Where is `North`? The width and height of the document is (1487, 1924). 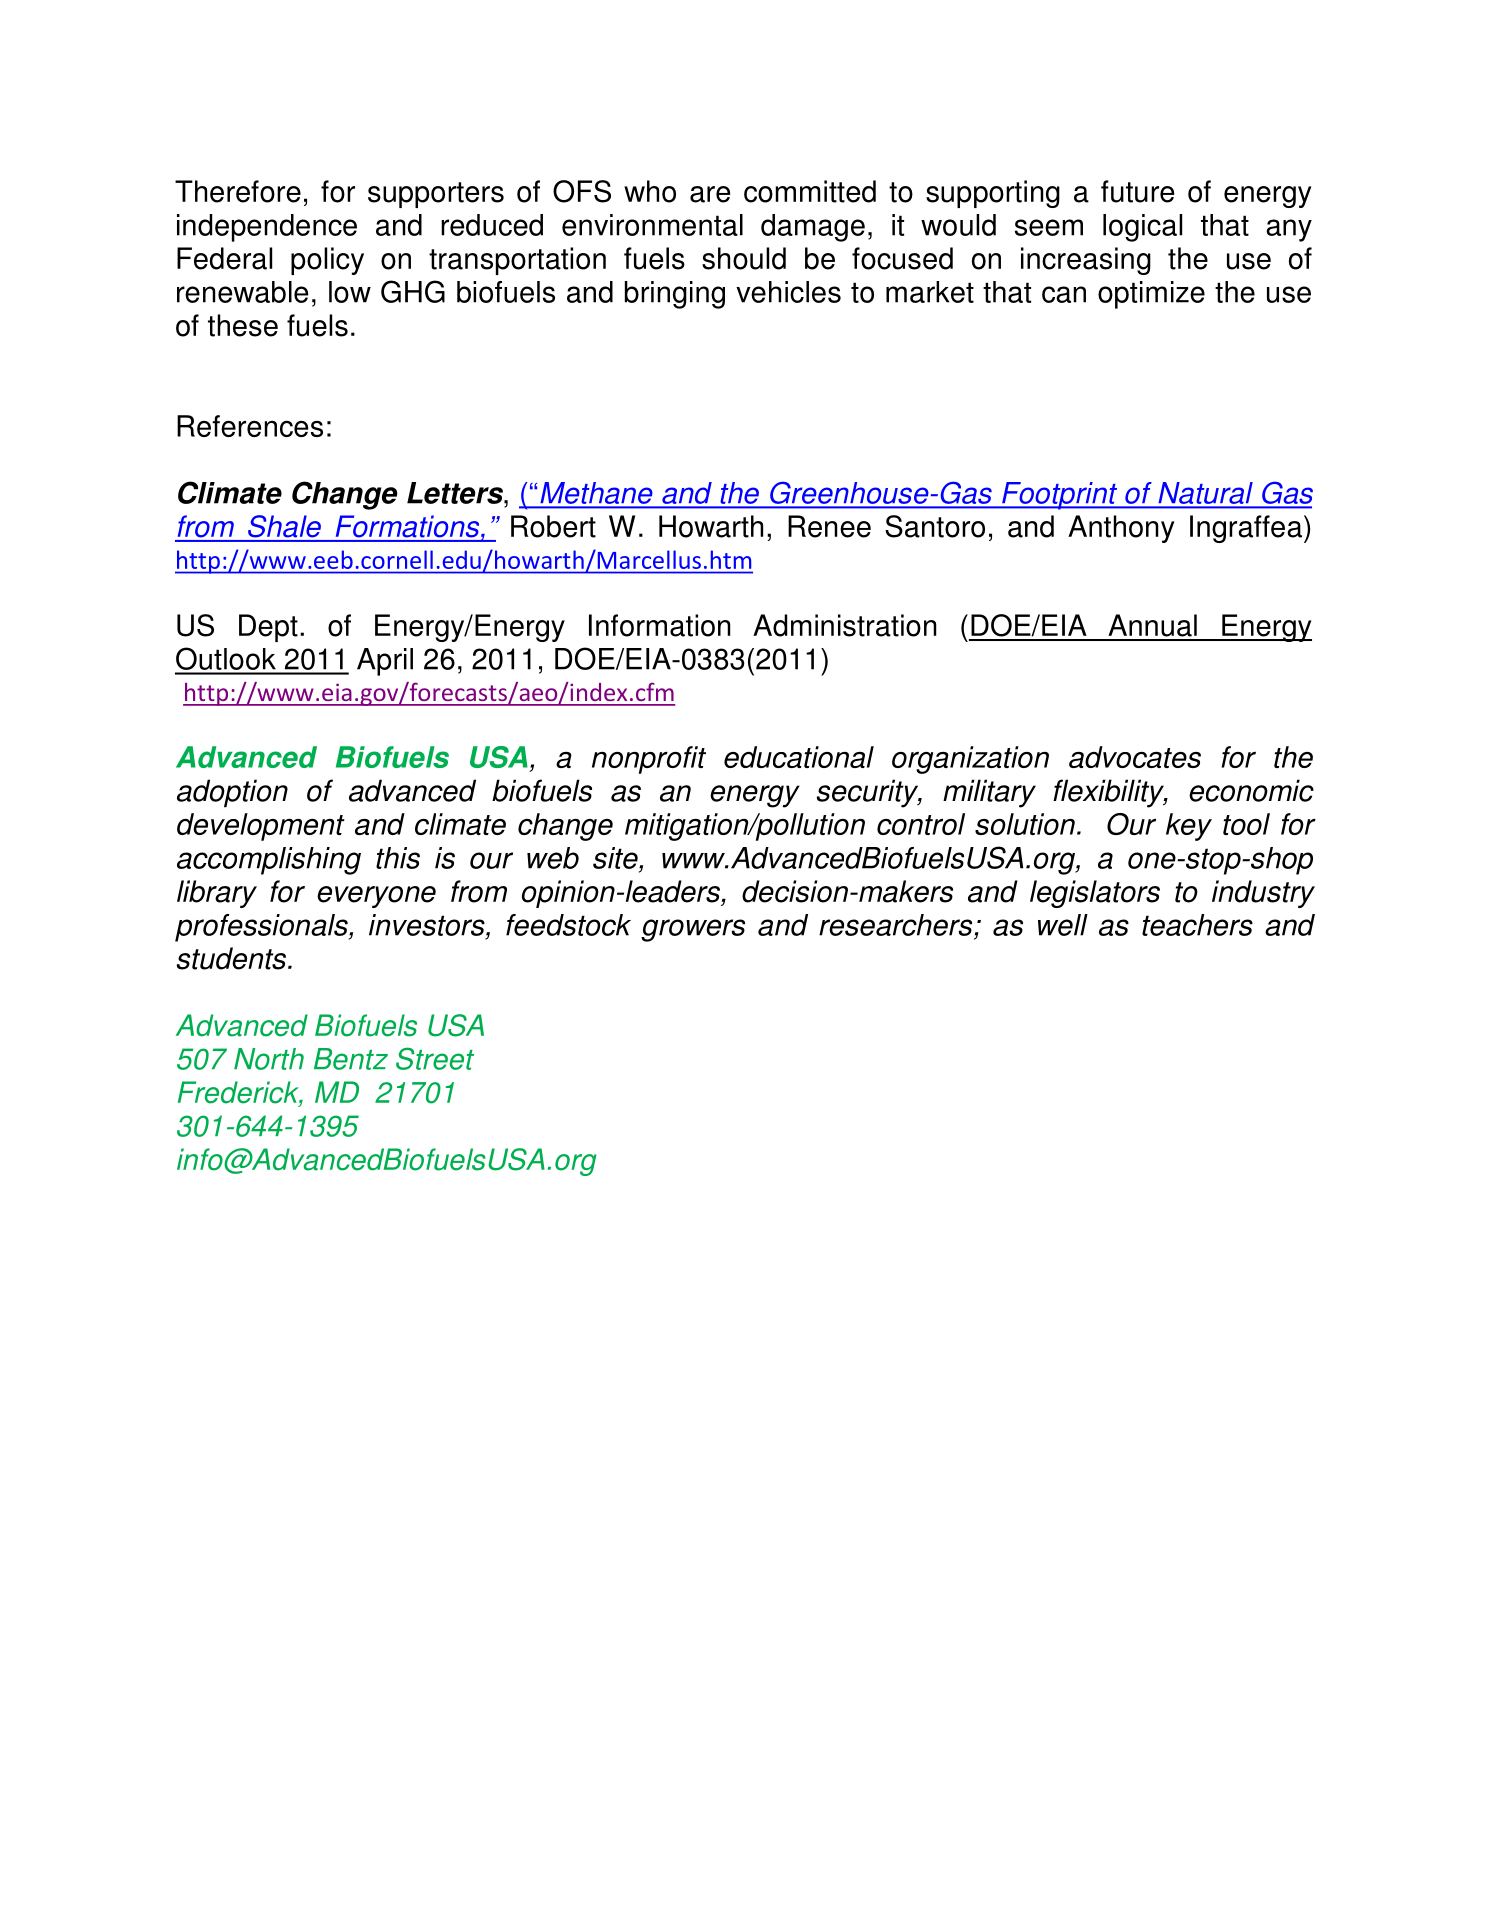
North is located at coordinates (269, 1059).
